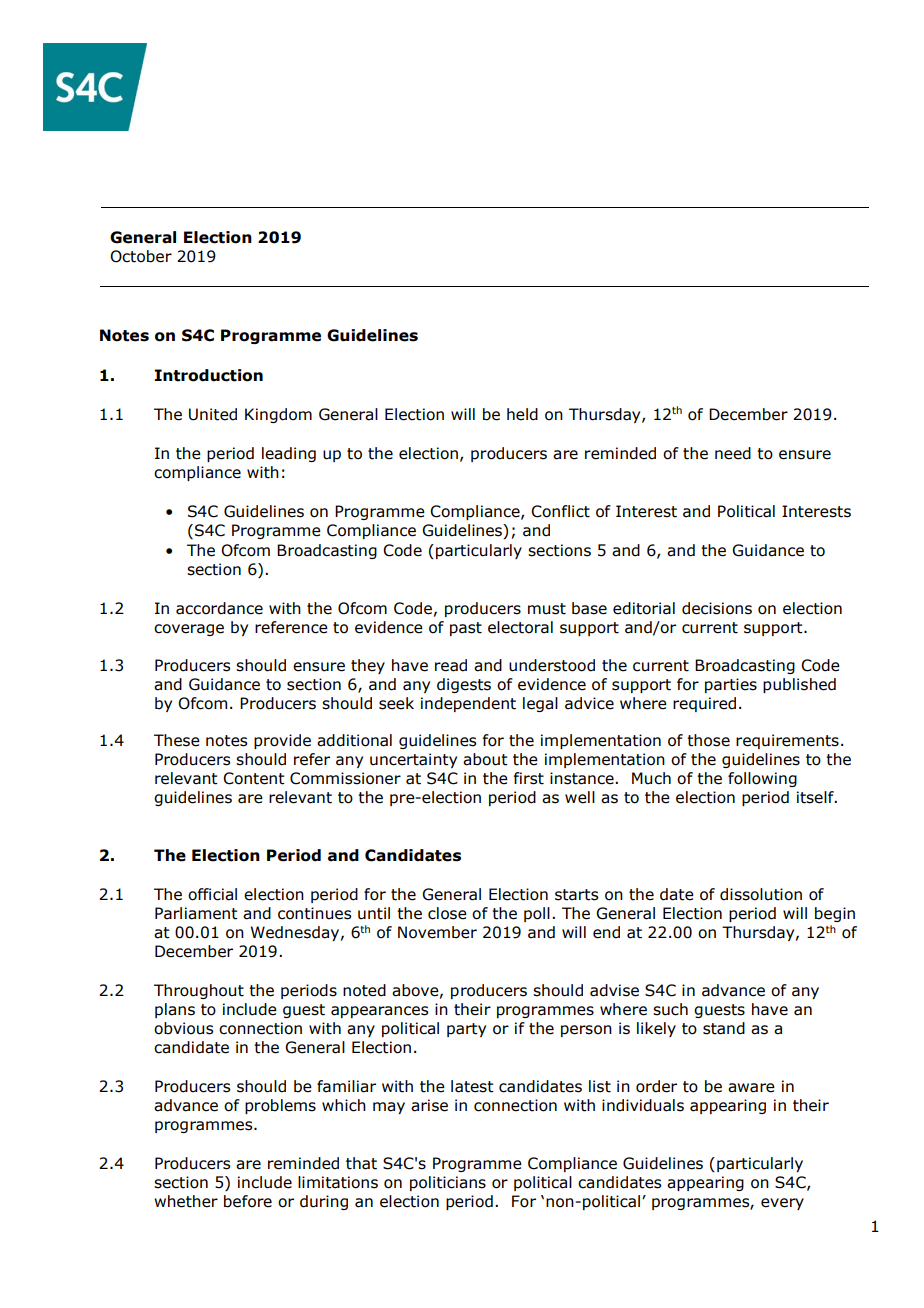  I want to click on dissolution, so click(761, 894).
